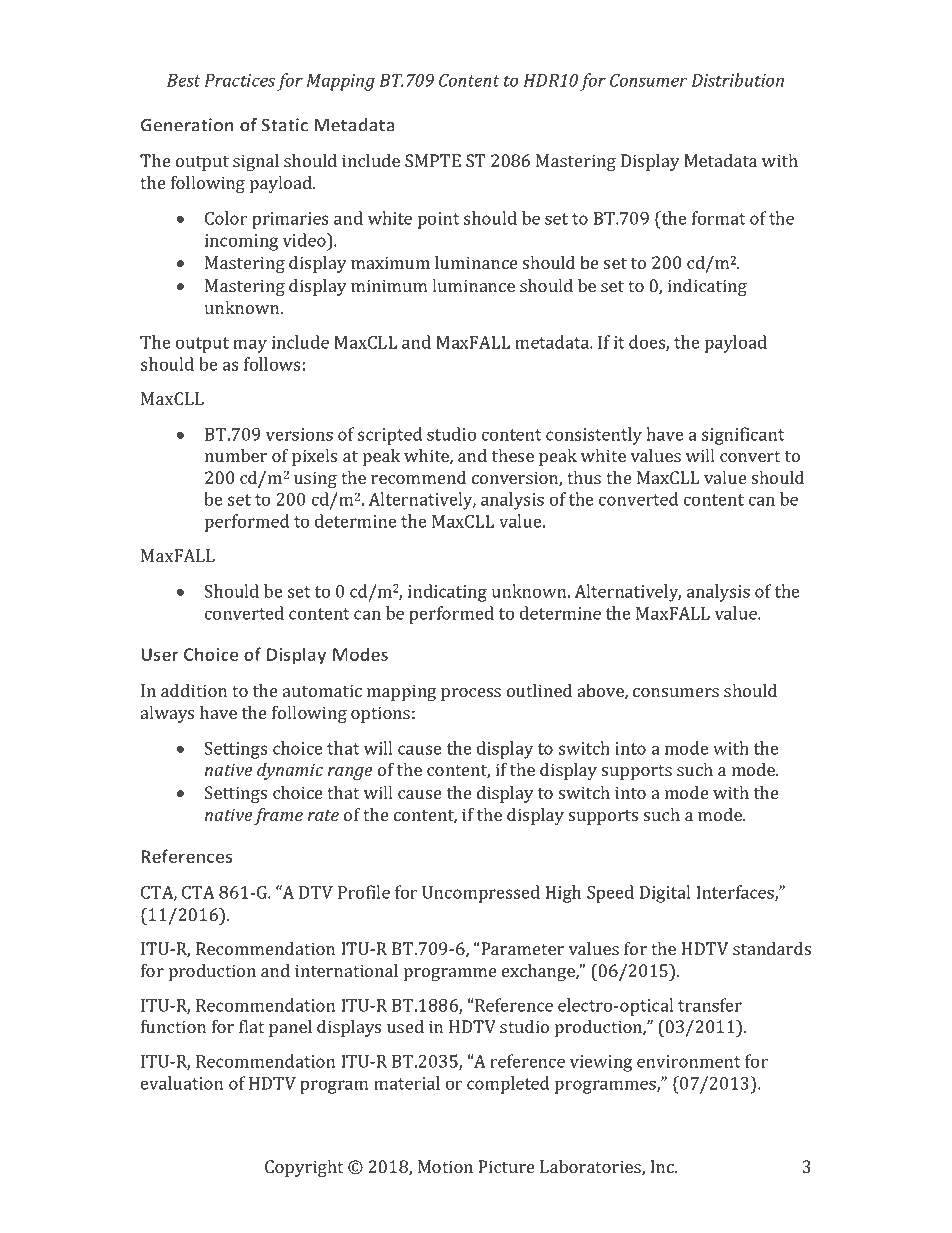 The height and width of the document is (1233, 952). I want to click on Uncompressed, so click(481, 894).
